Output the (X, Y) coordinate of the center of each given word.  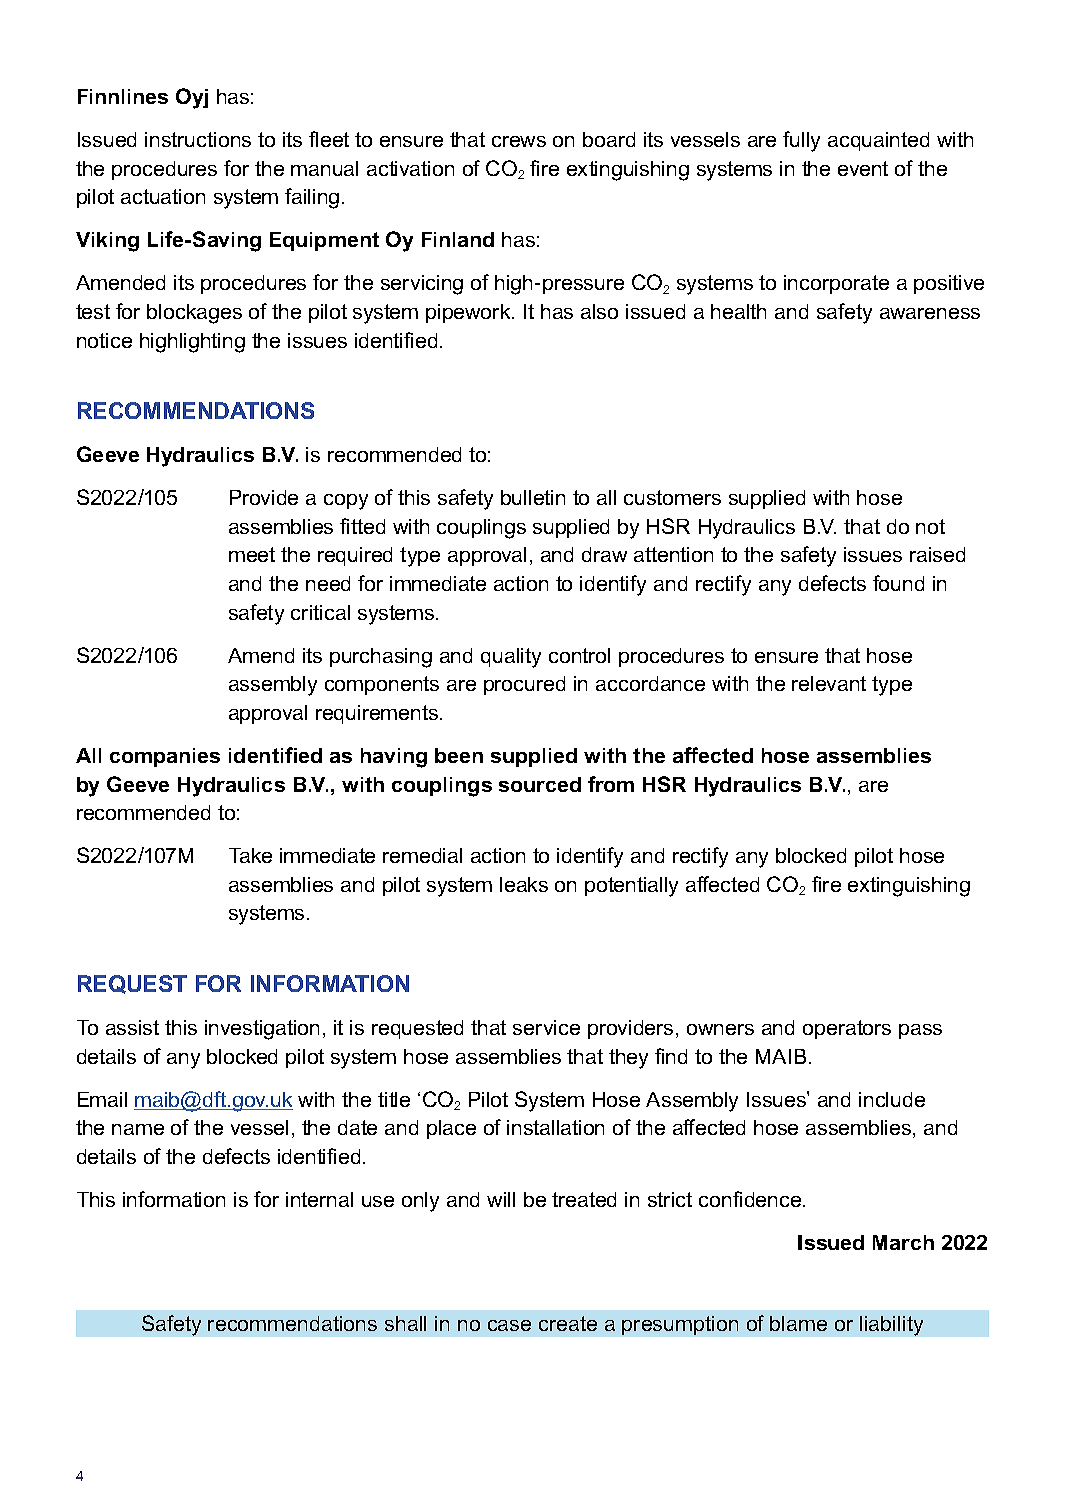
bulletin (533, 497)
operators (847, 1029)
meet (252, 554)
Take (250, 855)
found (898, 583)
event (863, 168)
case (509, 1325)
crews (519, 141)
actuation (163, 196)
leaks (524, 884)
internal (319, 1199)
